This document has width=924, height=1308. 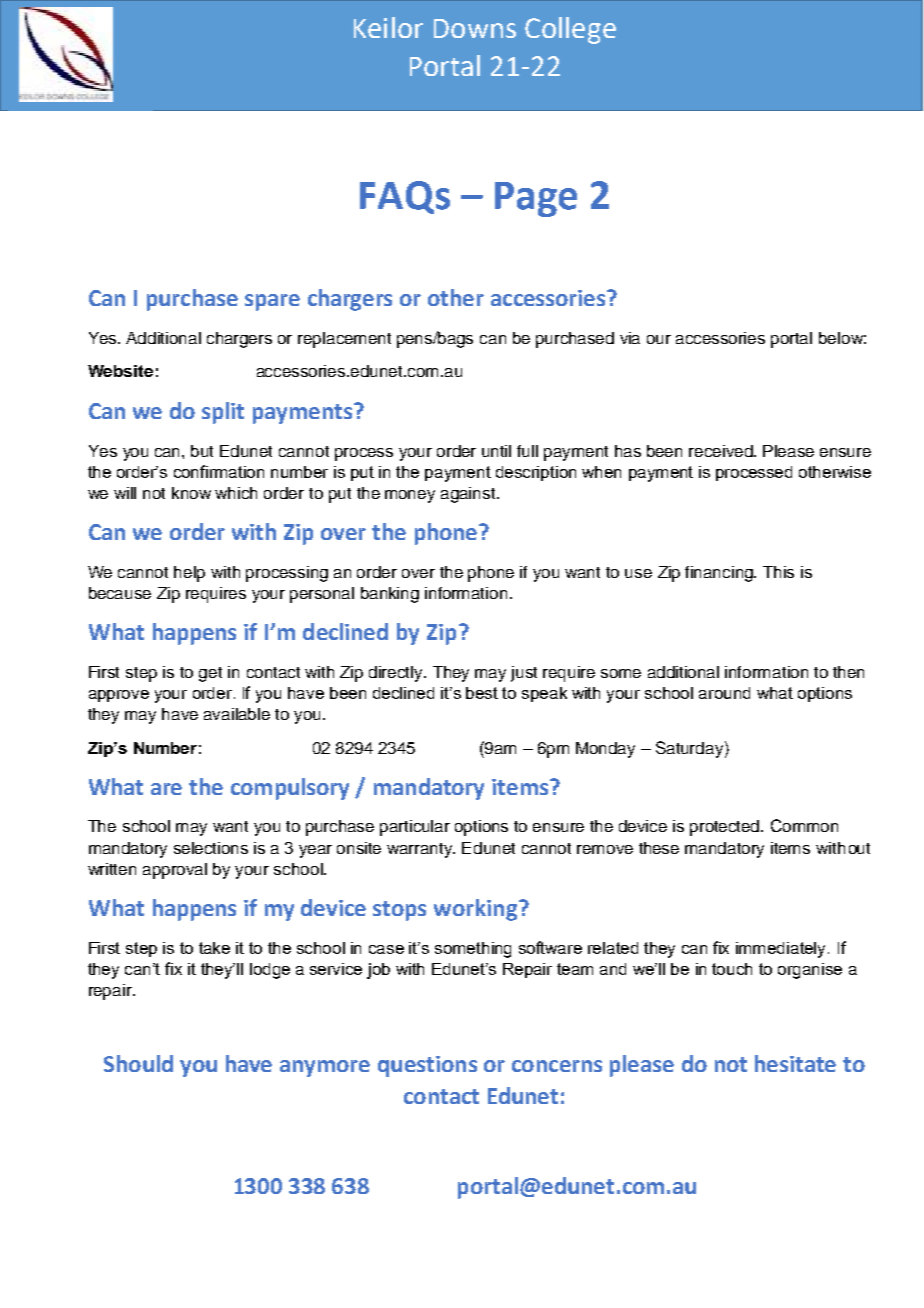 I want to click on Downs, so click(x=475, y=28).
